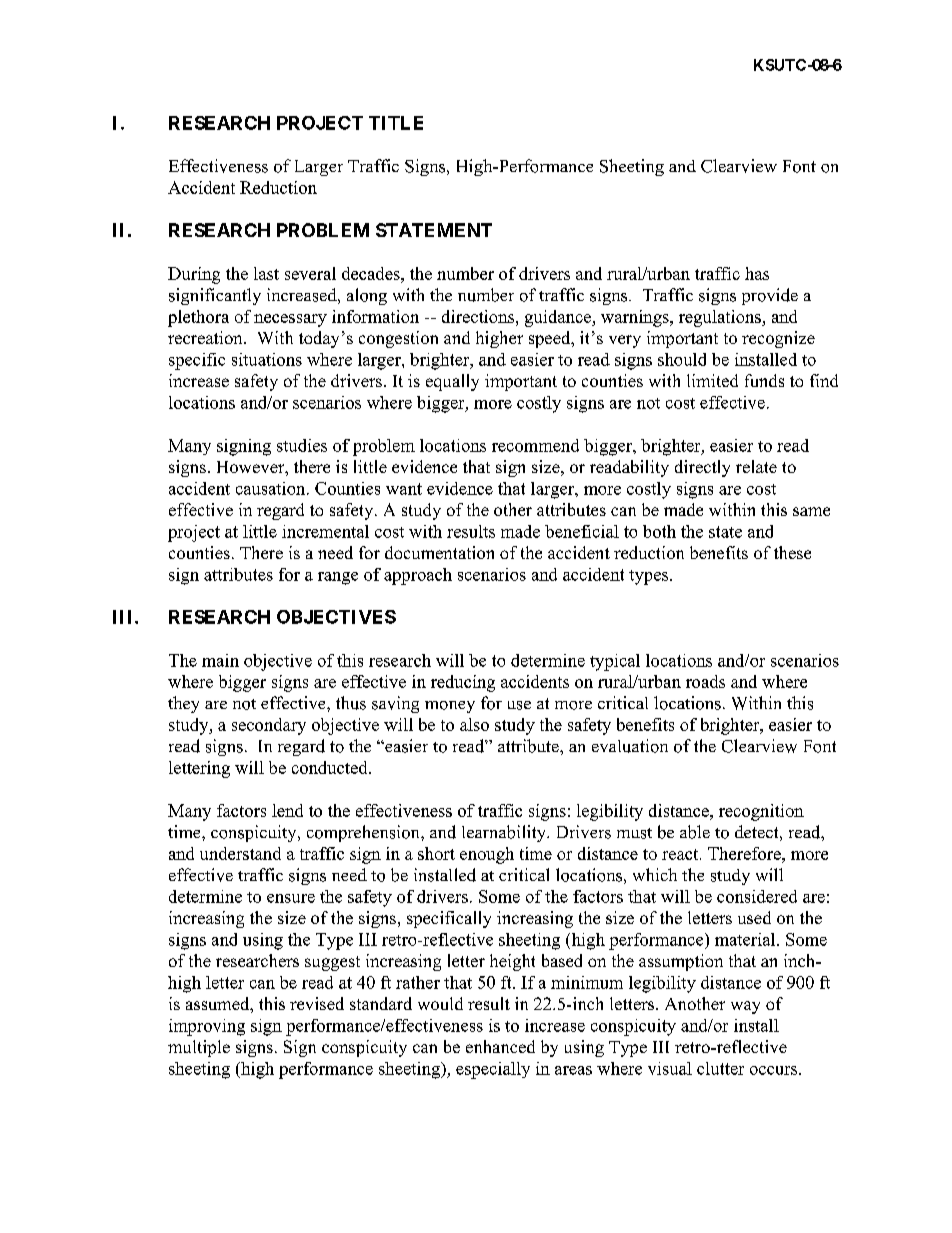 This screenshot has width=952, height=1233. I want to click on decades, so click(372, 273).
